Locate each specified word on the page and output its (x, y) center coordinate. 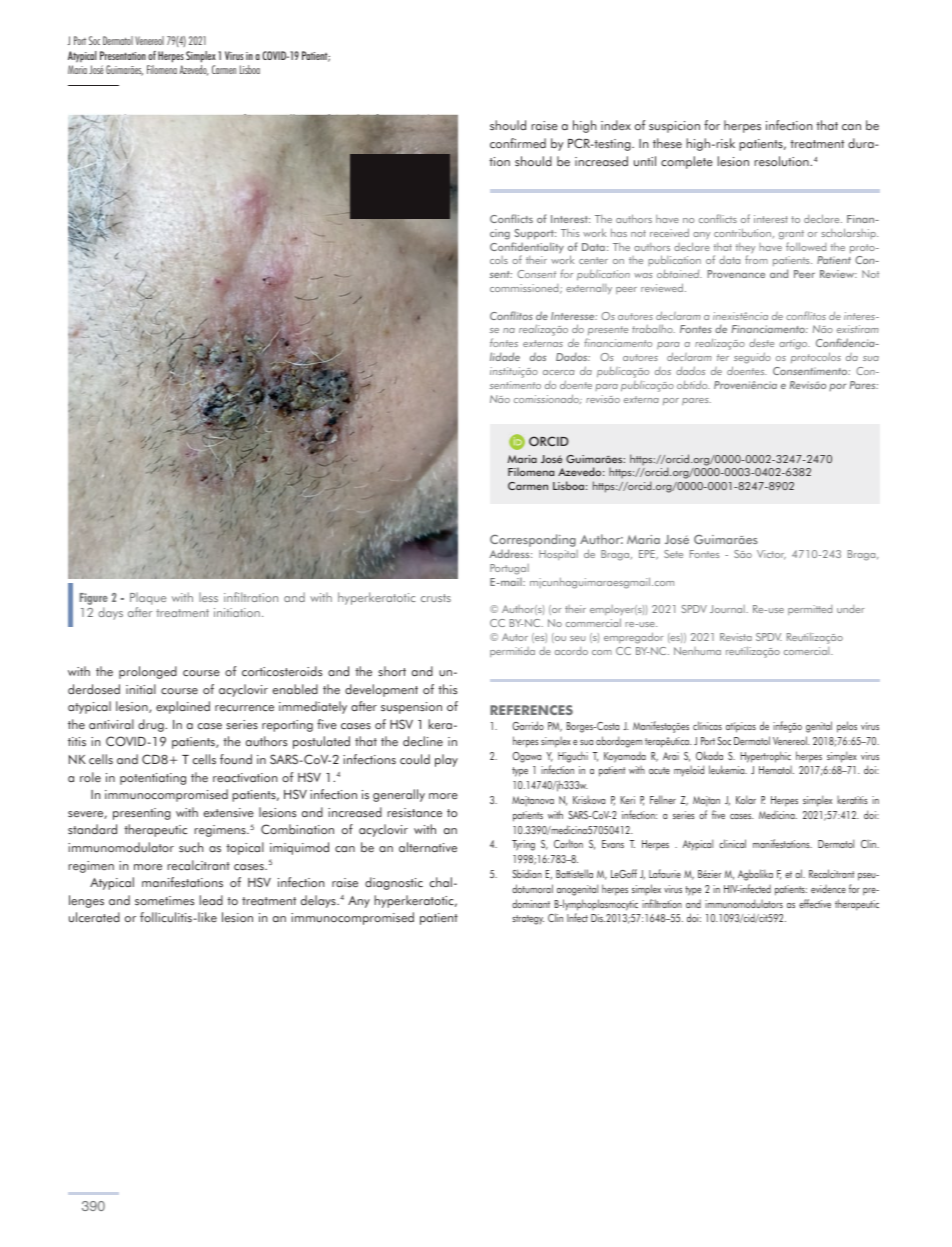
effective (815, 903)
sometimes (164, 900)
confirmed (518, 143)
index (616, 125)
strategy (528, 920)
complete (687, 162)
